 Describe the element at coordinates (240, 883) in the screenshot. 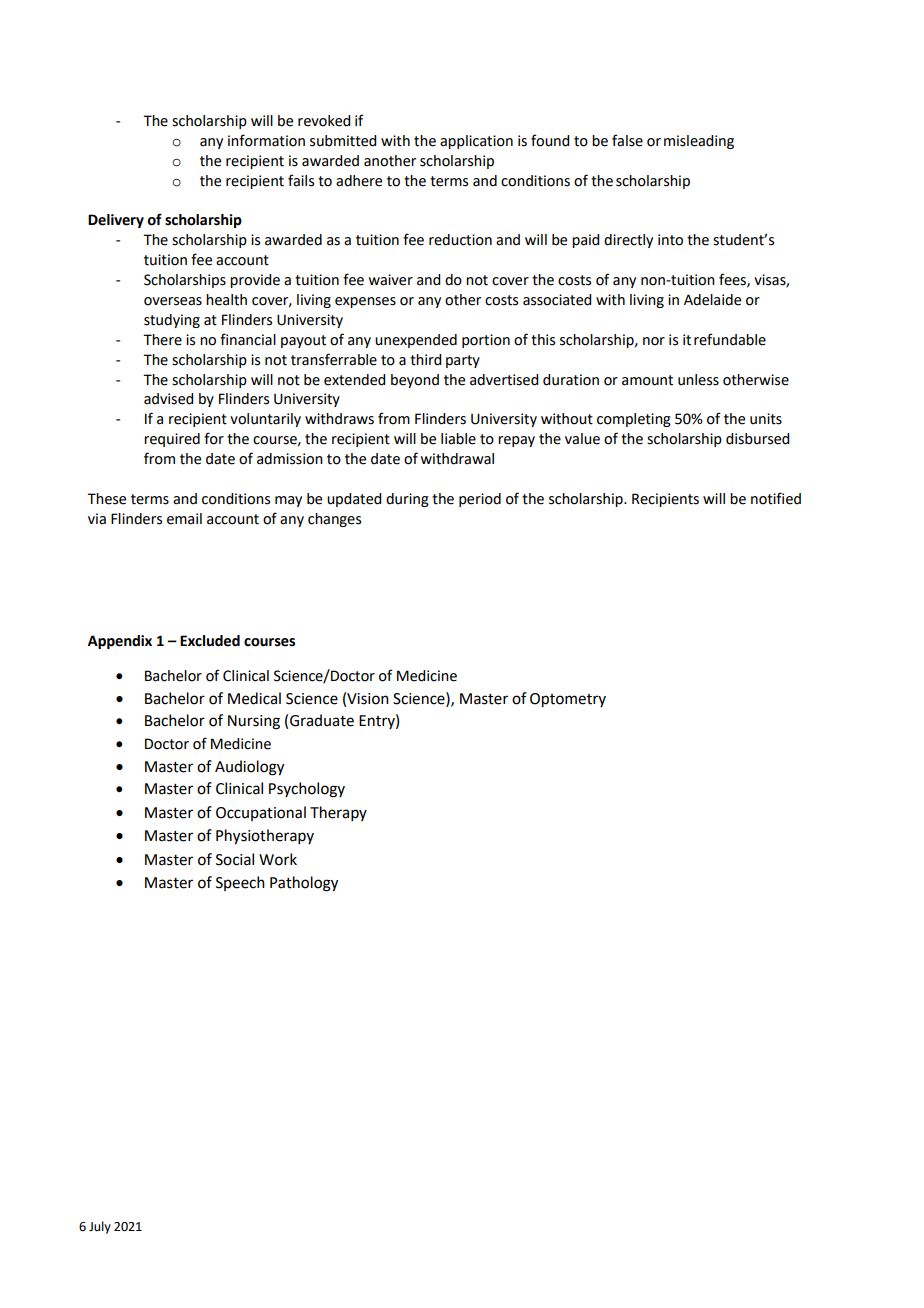

I see `Speech` at that location.
